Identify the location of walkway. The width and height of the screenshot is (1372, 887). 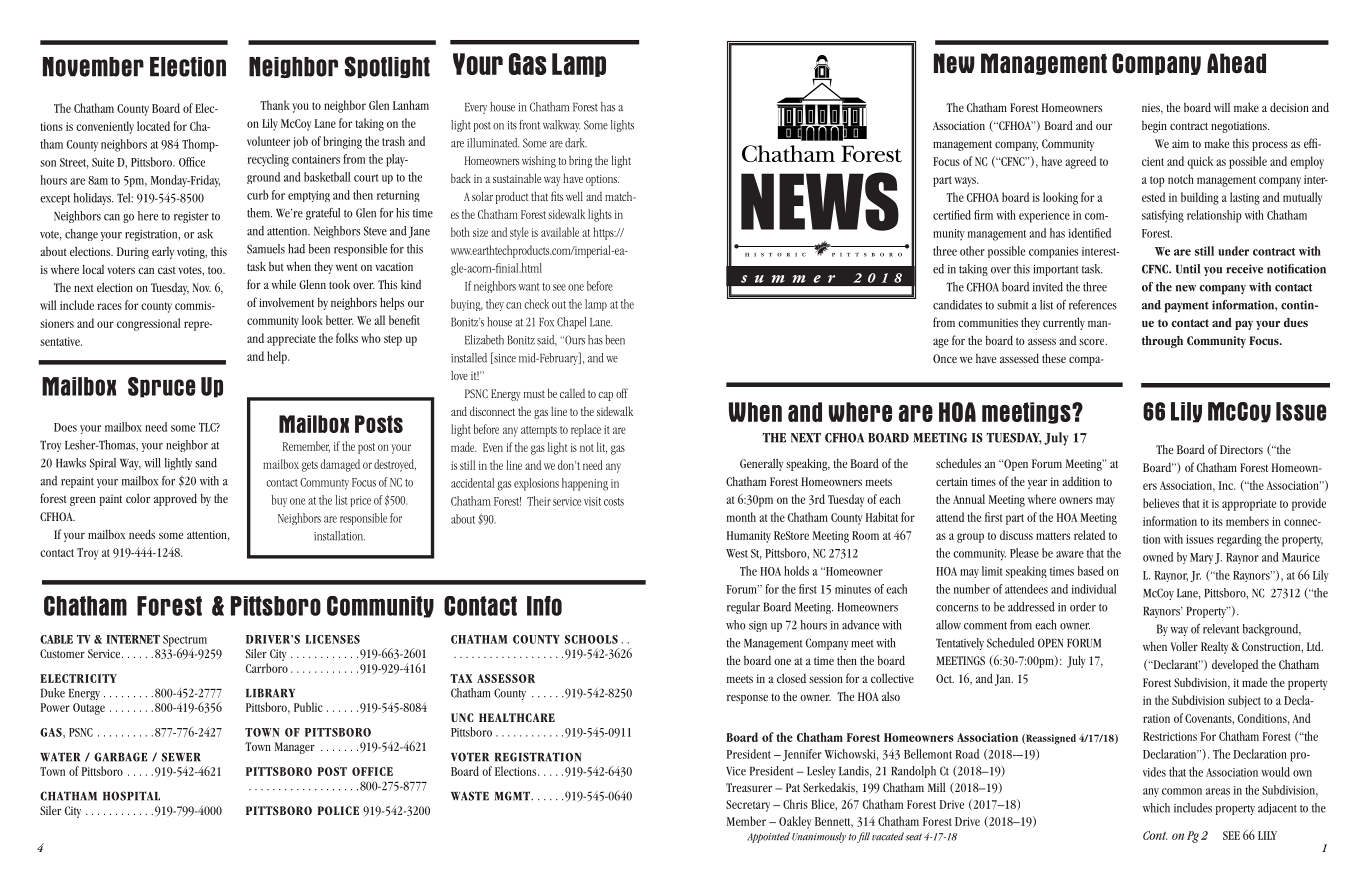
(561, 126).
